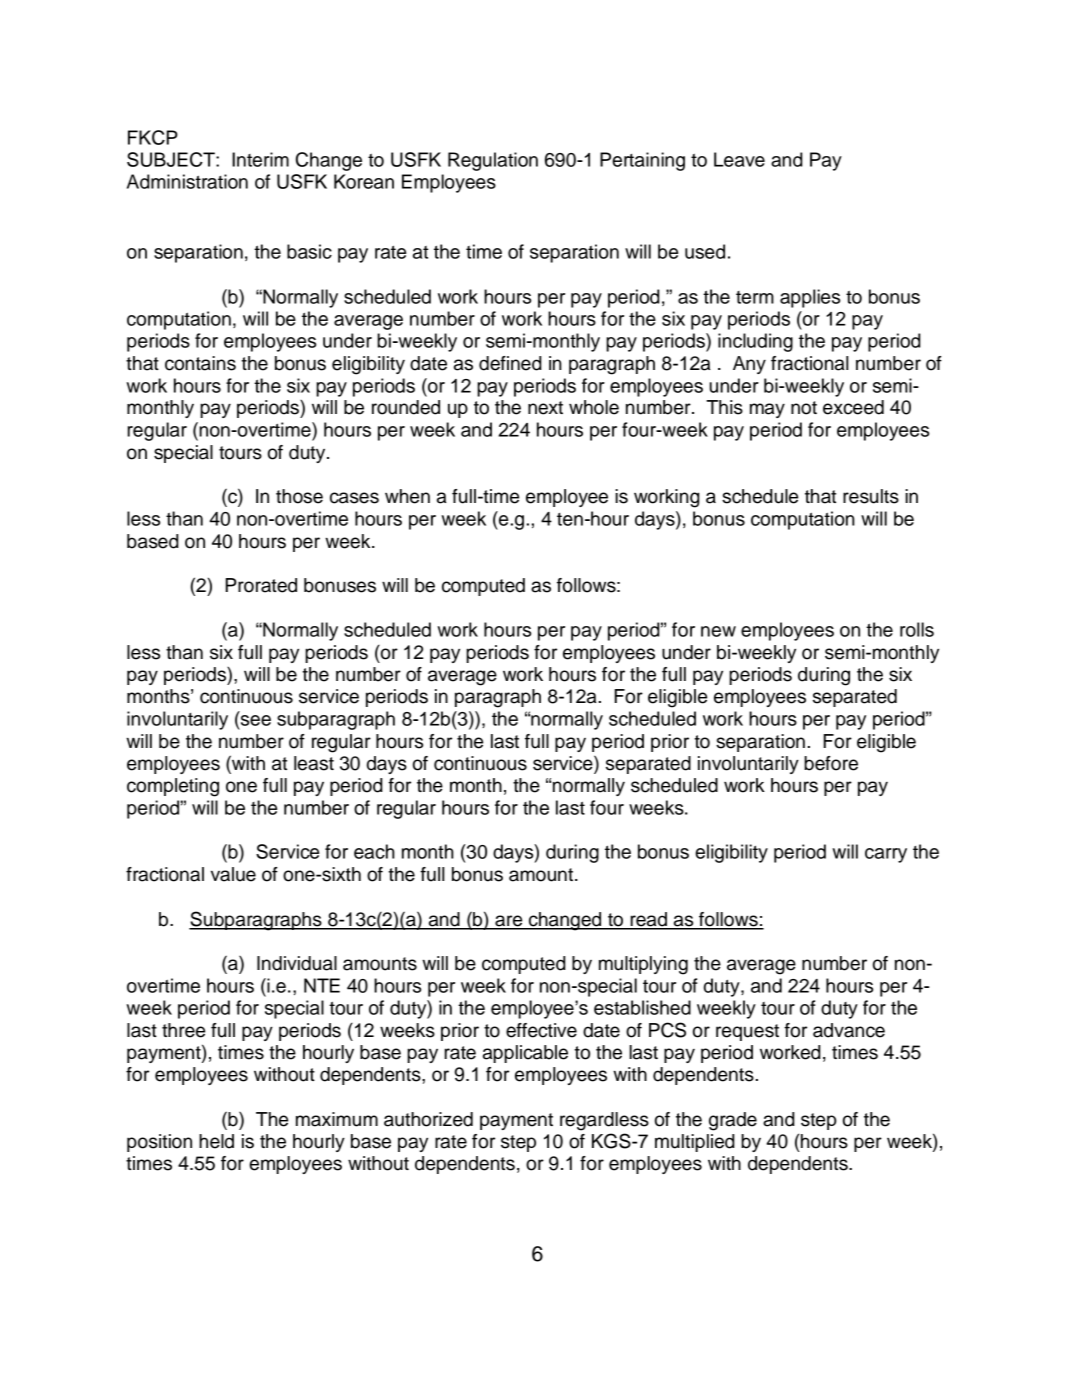  What do you see at coordinates (525, 1054) in the screenshot?
I see `applicable` at bounding box center [525, 1054].
